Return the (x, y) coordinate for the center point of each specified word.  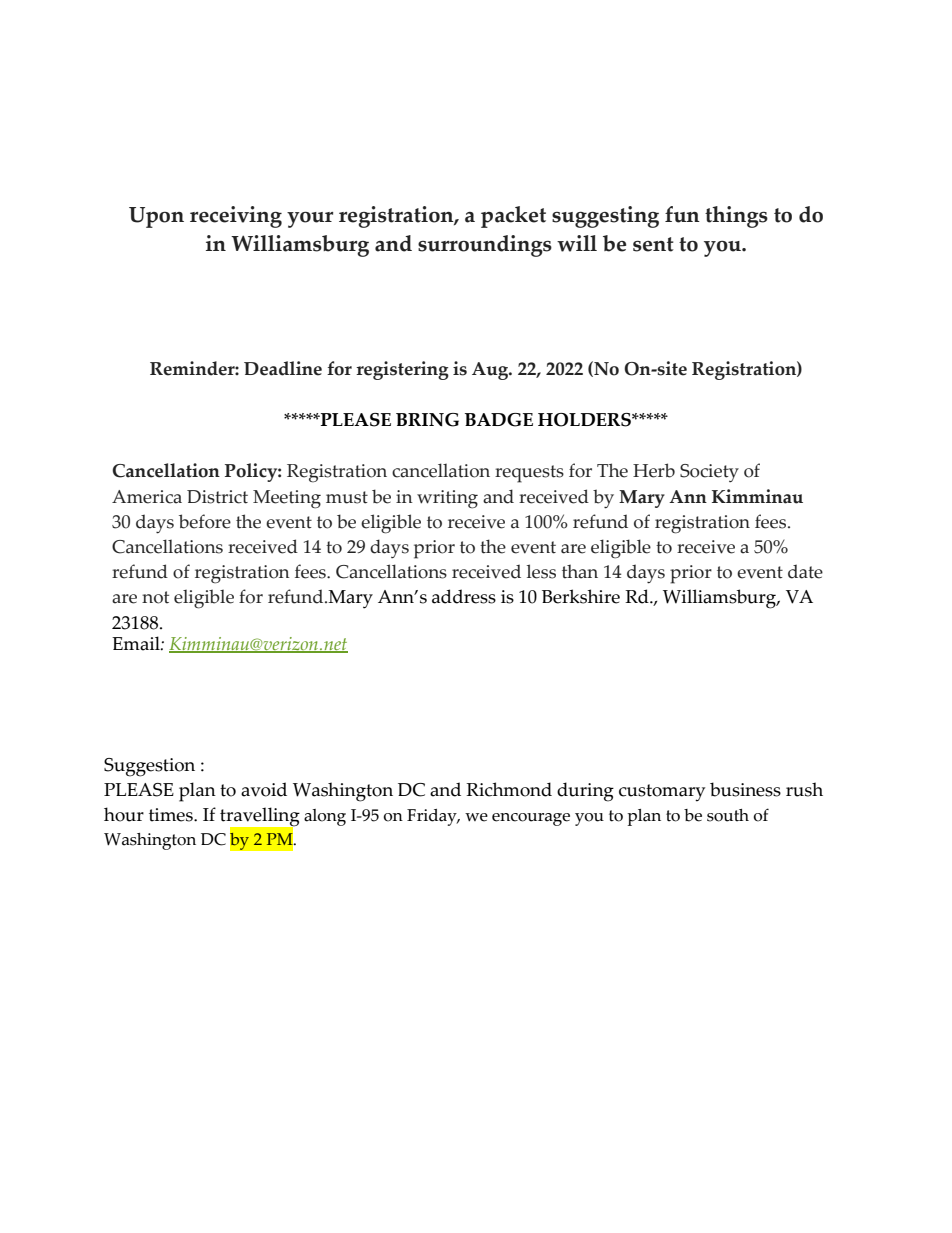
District (217, 497)
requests (529, 474)
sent (653, 244)
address (464, 596)
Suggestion (149, 767)
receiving (236, 217)
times (172, 815)
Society (709, 473)
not (155, 597)
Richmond (509, 789)
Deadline (283, 368)
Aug (491, 371)
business (745, 789)
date (805, 571)
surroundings (485, 246)
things (736, 217)
